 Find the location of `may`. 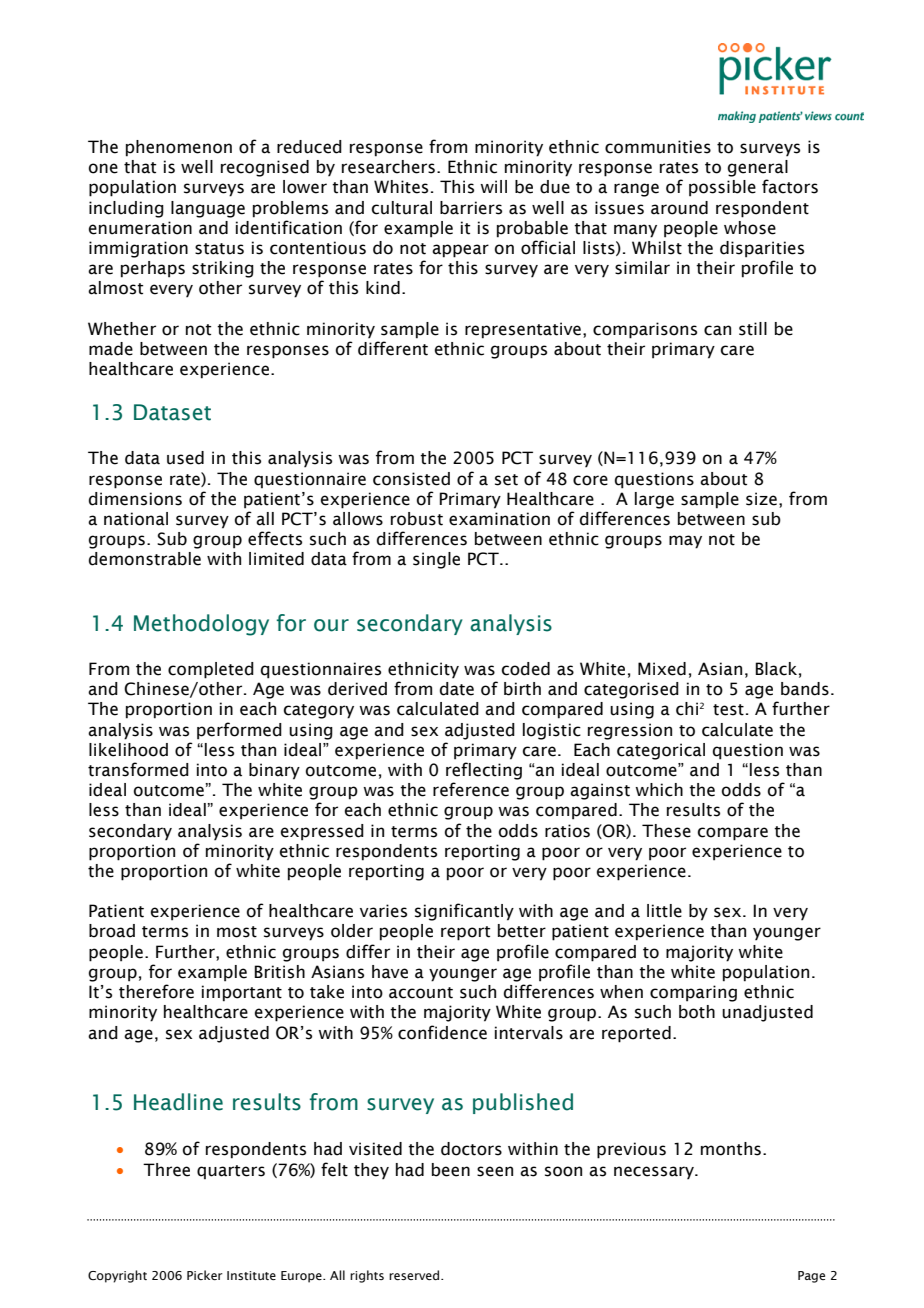

may is located at coordinates (685, 542).
